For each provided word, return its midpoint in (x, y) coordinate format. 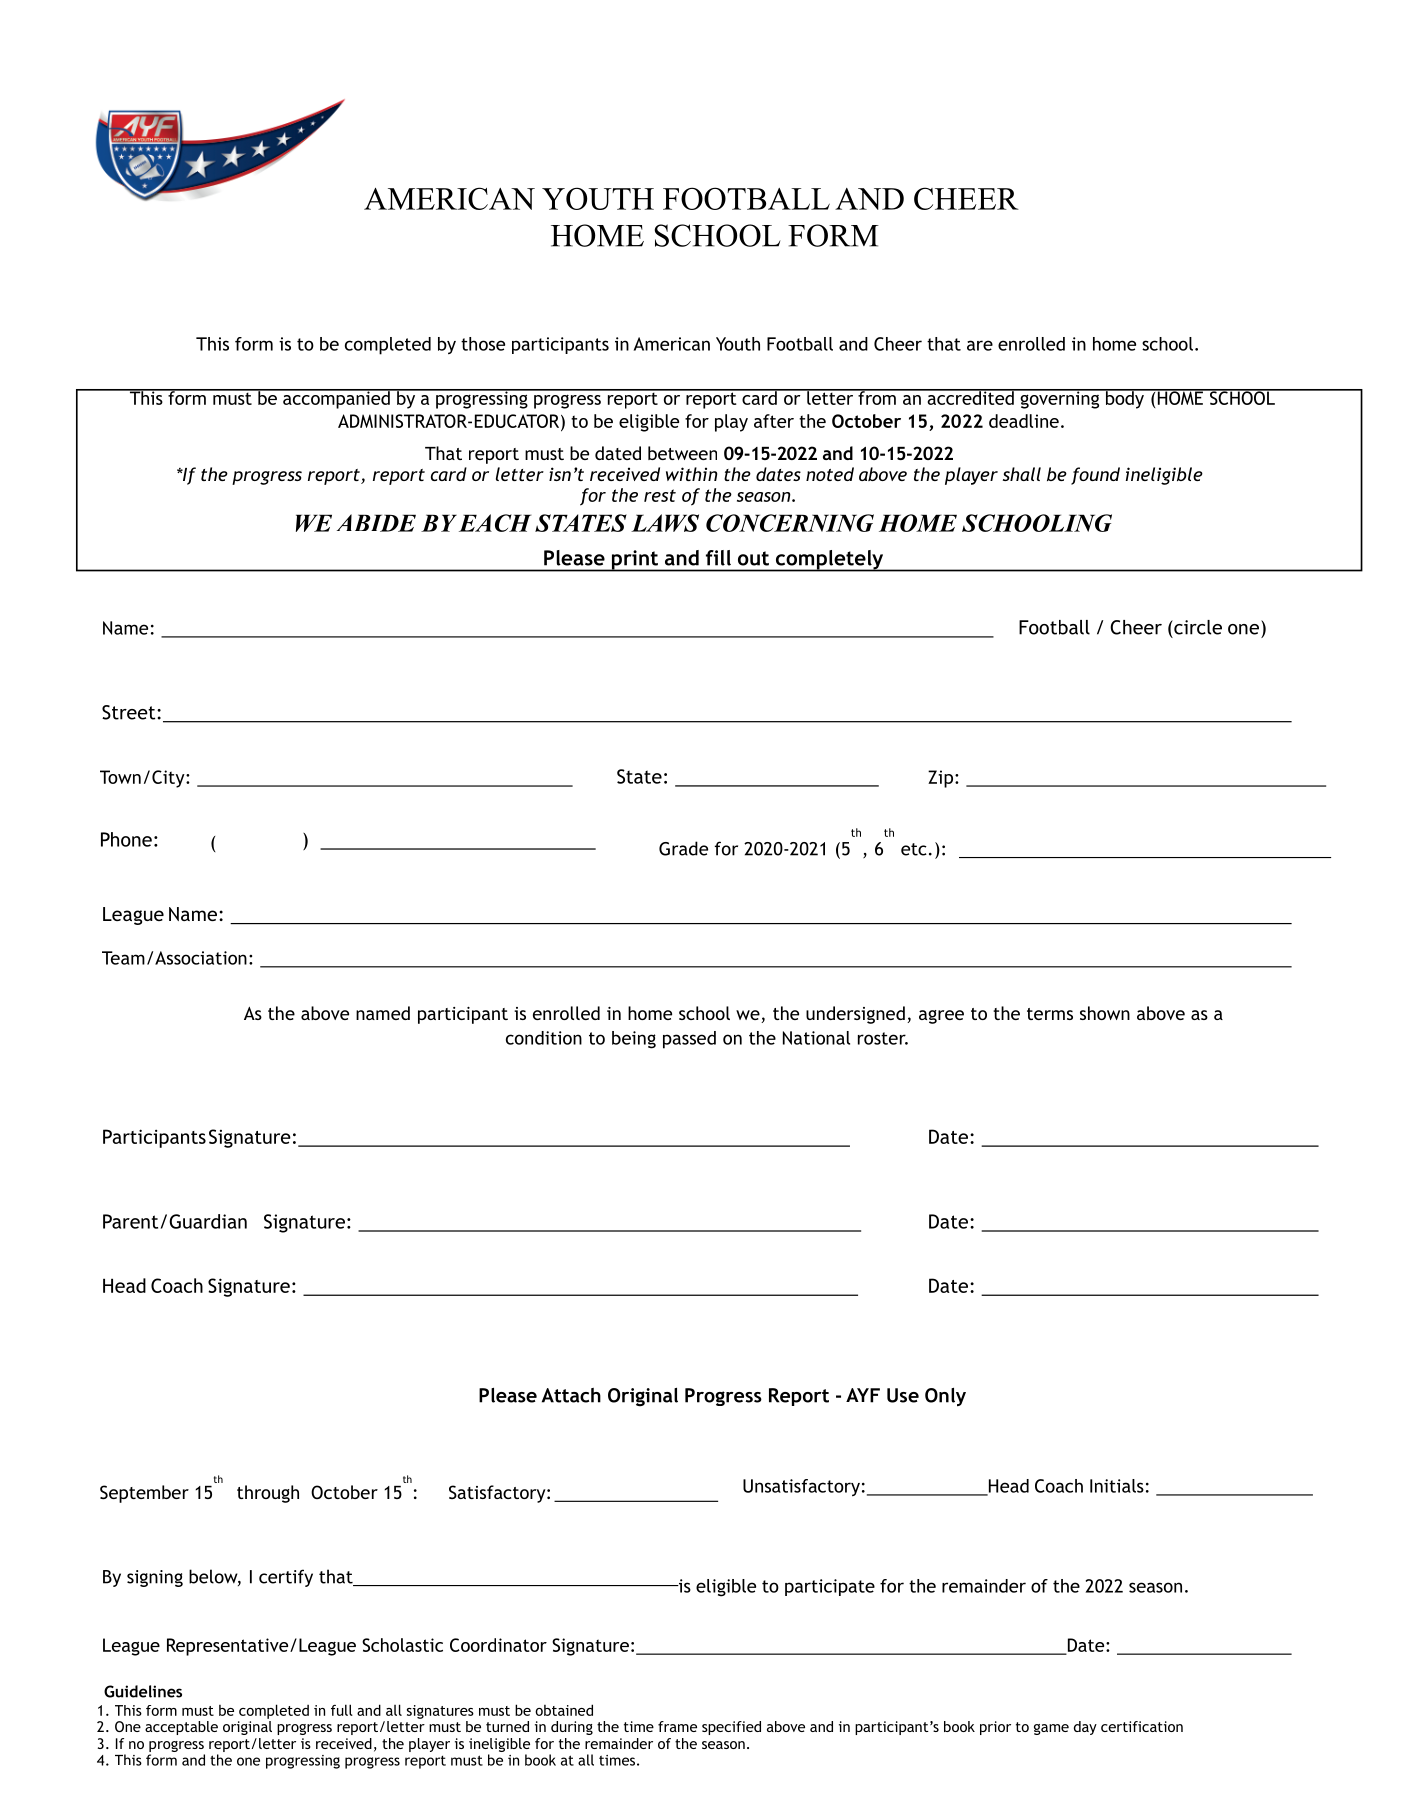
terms (1050, 1014)
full (342, 1710)
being (634, 1040)
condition (544, 1038)
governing (1060, 399)
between (682, 453)
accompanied (336, 399)
